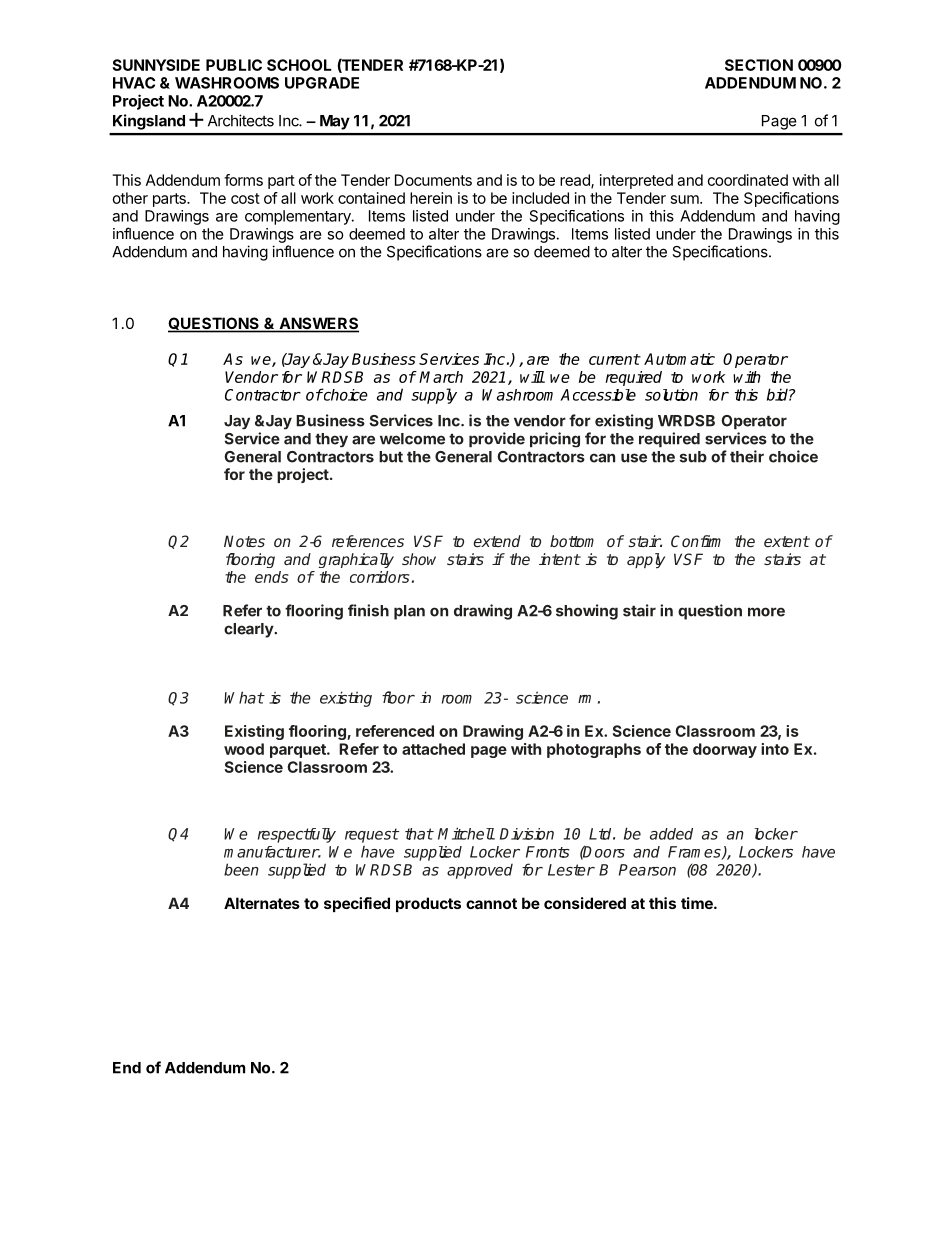  What do you see at coordinates (241, 869) in the image?
I see `been` at bounding box center [241, 869].
